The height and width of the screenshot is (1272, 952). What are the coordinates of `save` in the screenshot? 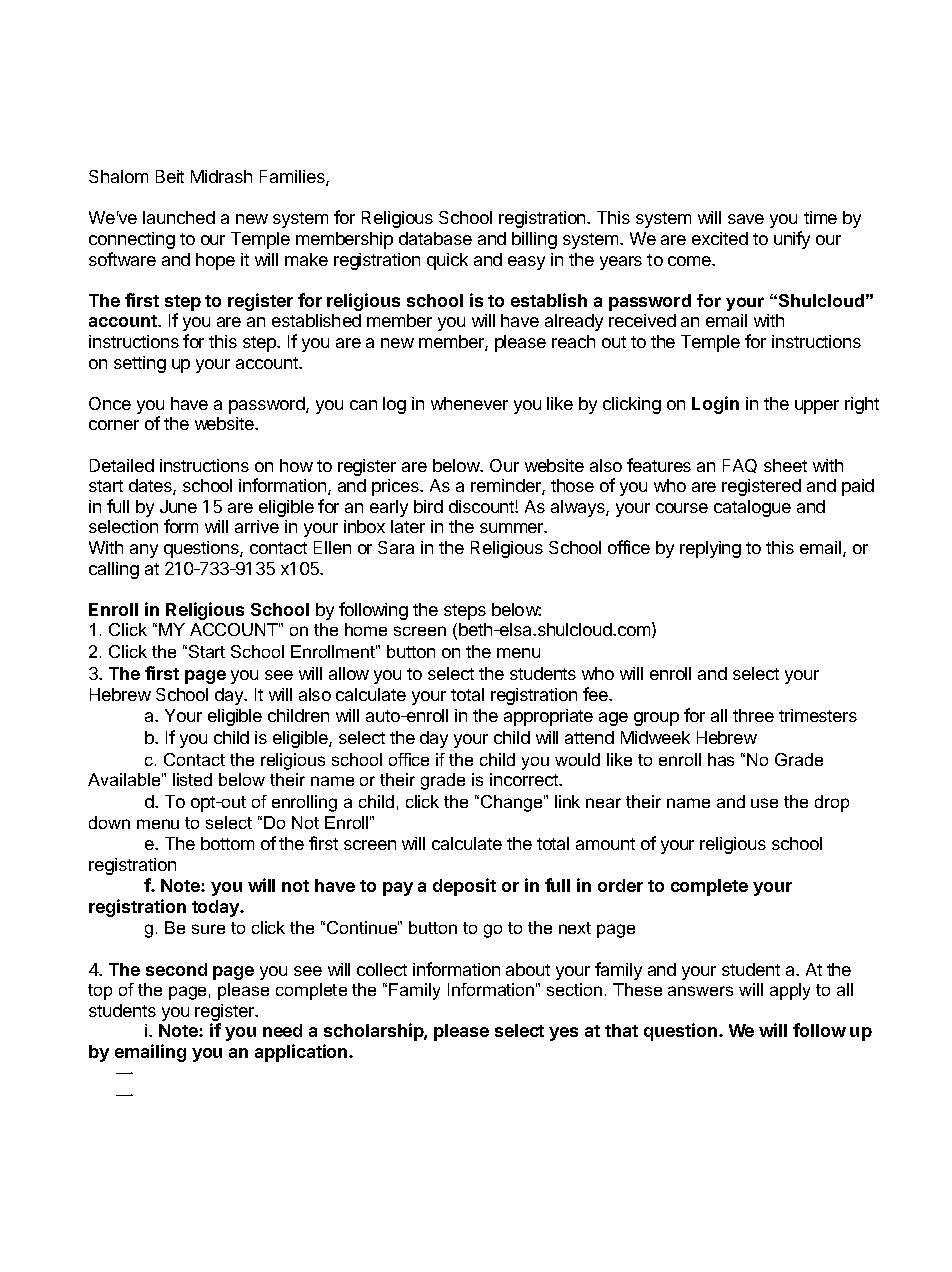 It's located at (746, 219).
